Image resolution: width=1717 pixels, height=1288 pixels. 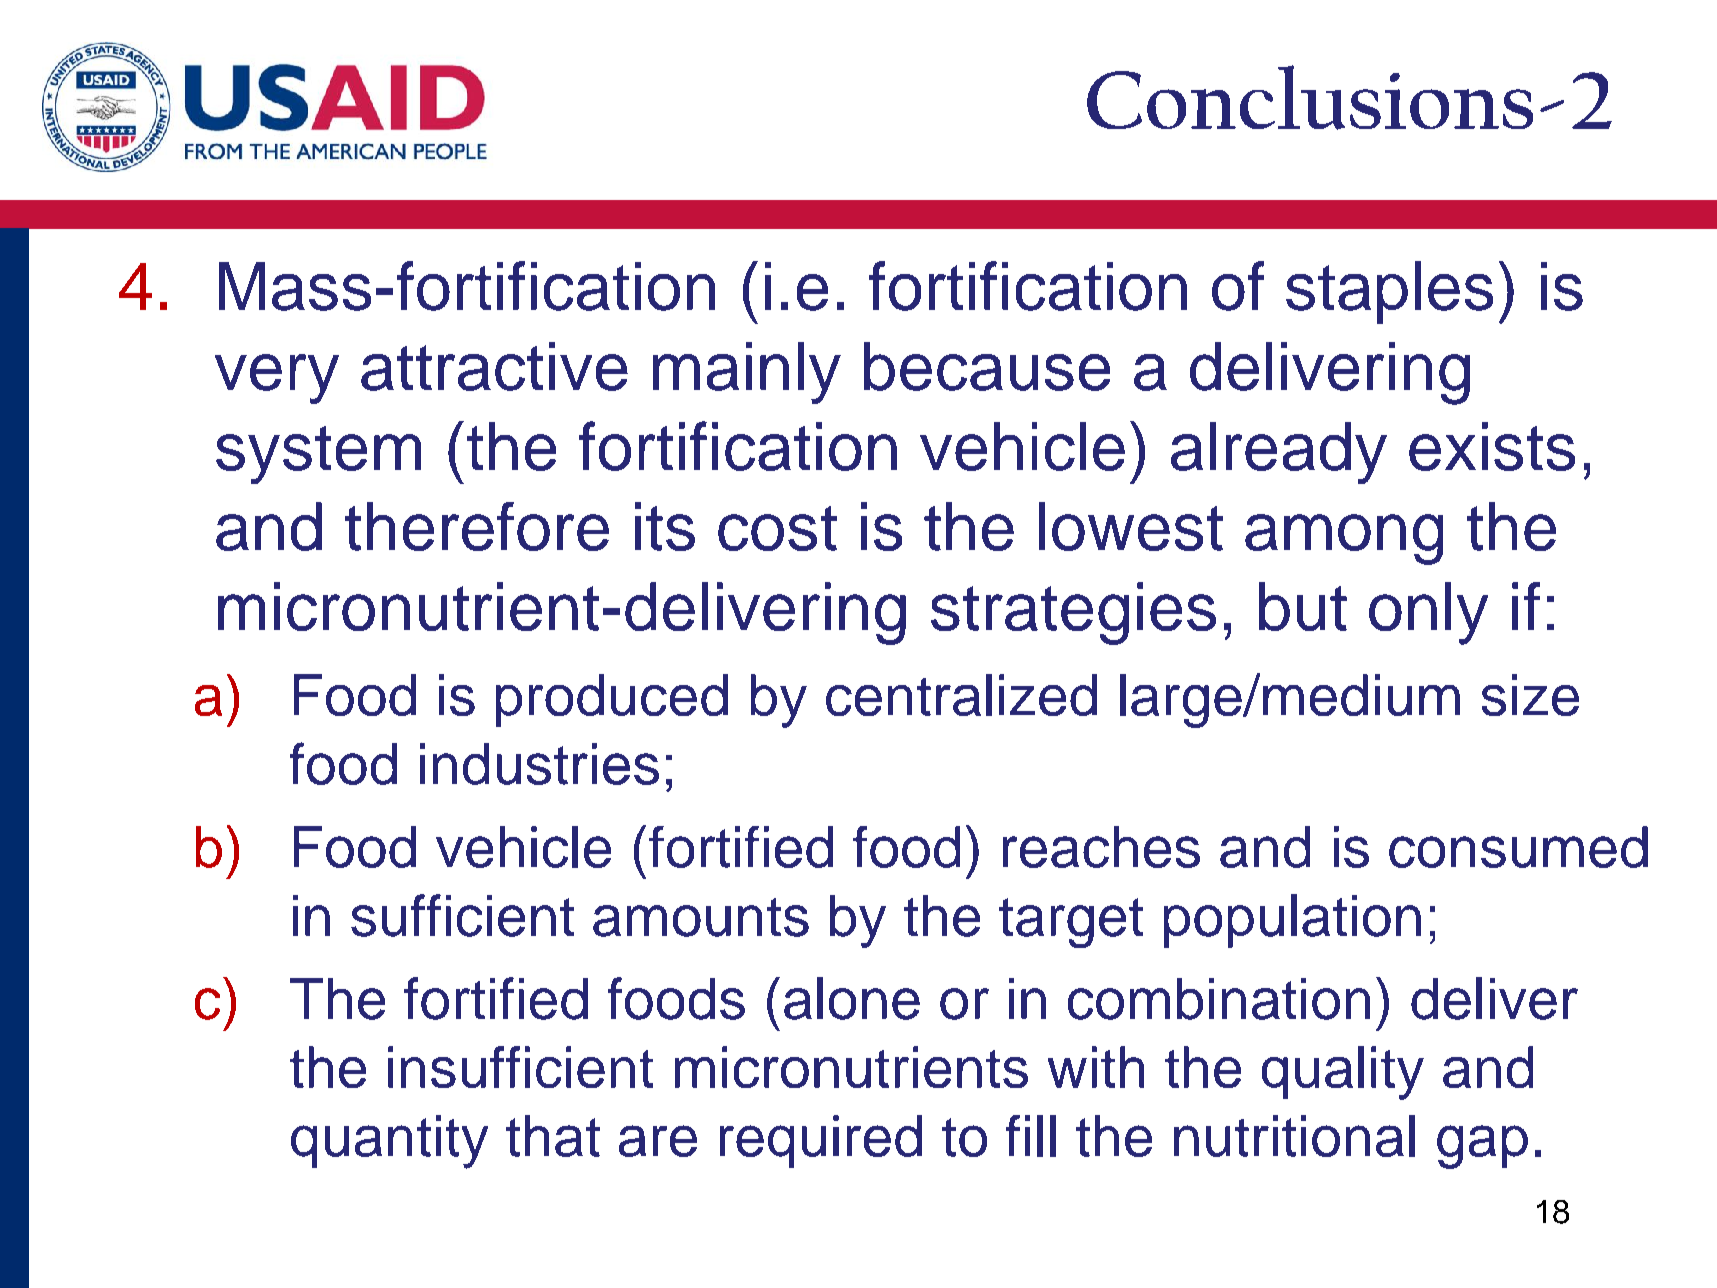 I want to click on size, so click(x=1530, y=695).
